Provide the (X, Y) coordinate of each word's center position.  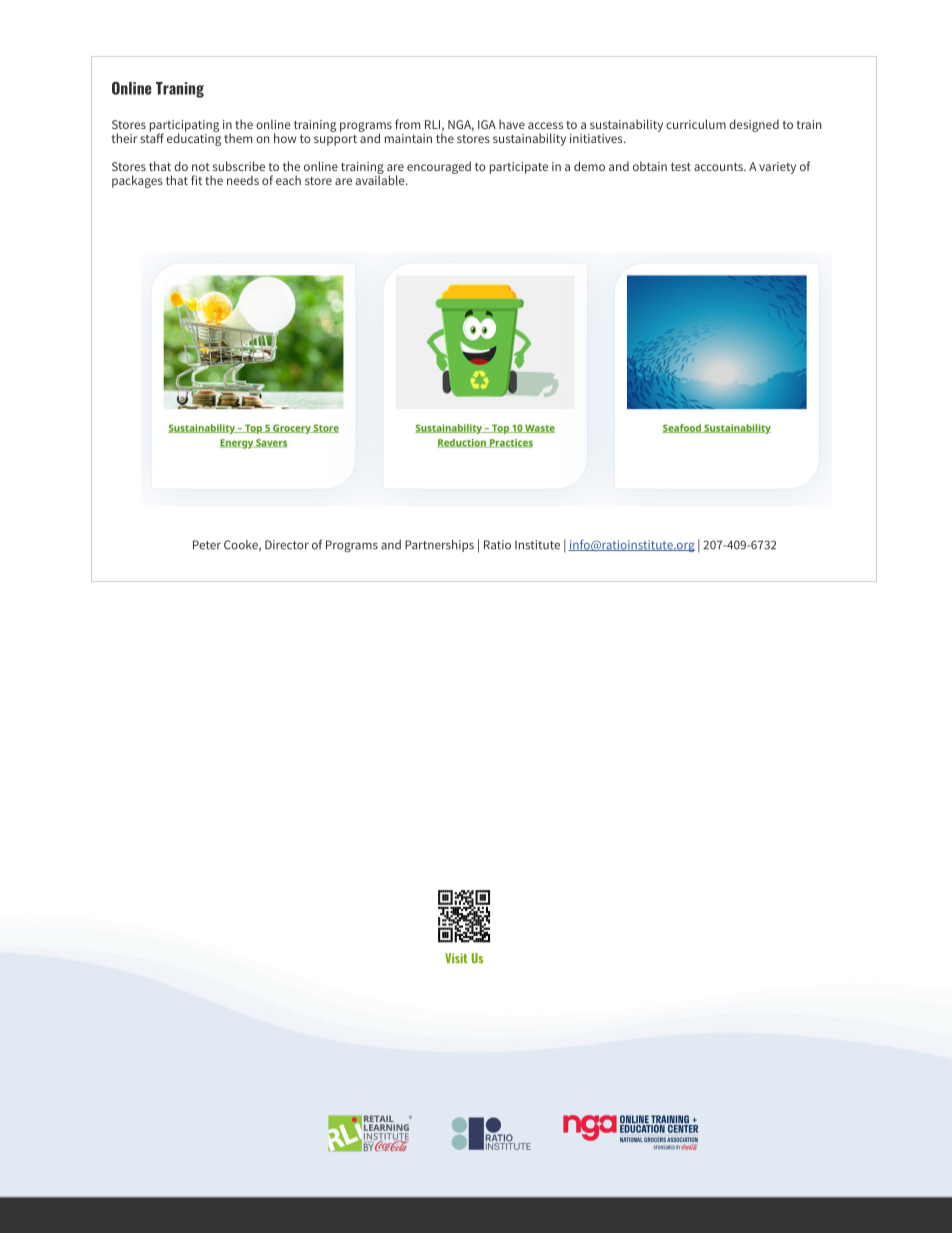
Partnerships (439, 546)
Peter (207, 545)
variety (777, 168)
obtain (650, 166)
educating (194, 138)
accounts (719, 167)
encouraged (439, 167)
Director (287, 545)
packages (137, 181)
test (681, 167)
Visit (456, 958)
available (381, 179)
